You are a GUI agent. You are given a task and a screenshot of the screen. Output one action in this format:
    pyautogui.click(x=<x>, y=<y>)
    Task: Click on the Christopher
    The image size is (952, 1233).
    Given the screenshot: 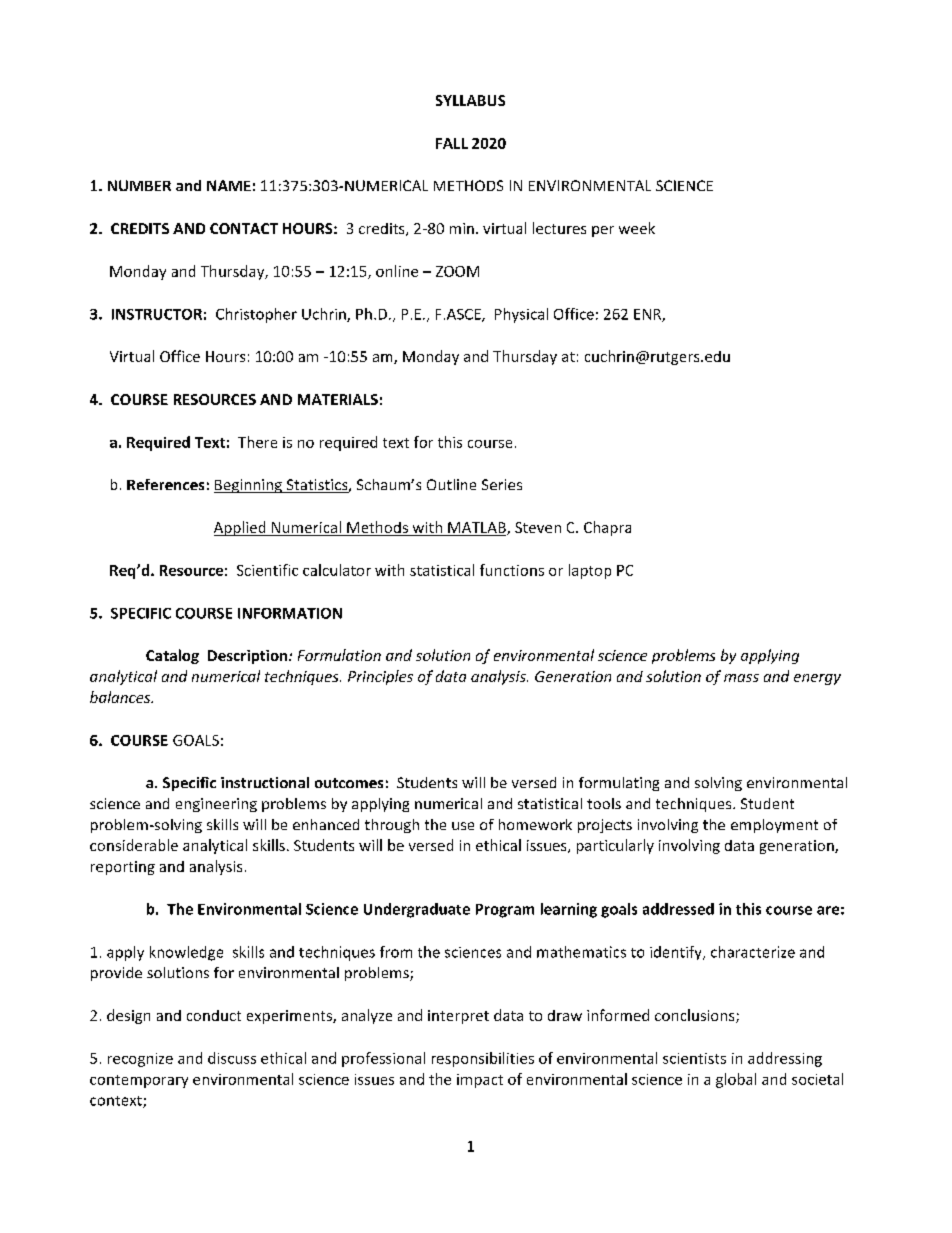 What is the action you would take?
    pyautogui.click(x=256, y=315)
